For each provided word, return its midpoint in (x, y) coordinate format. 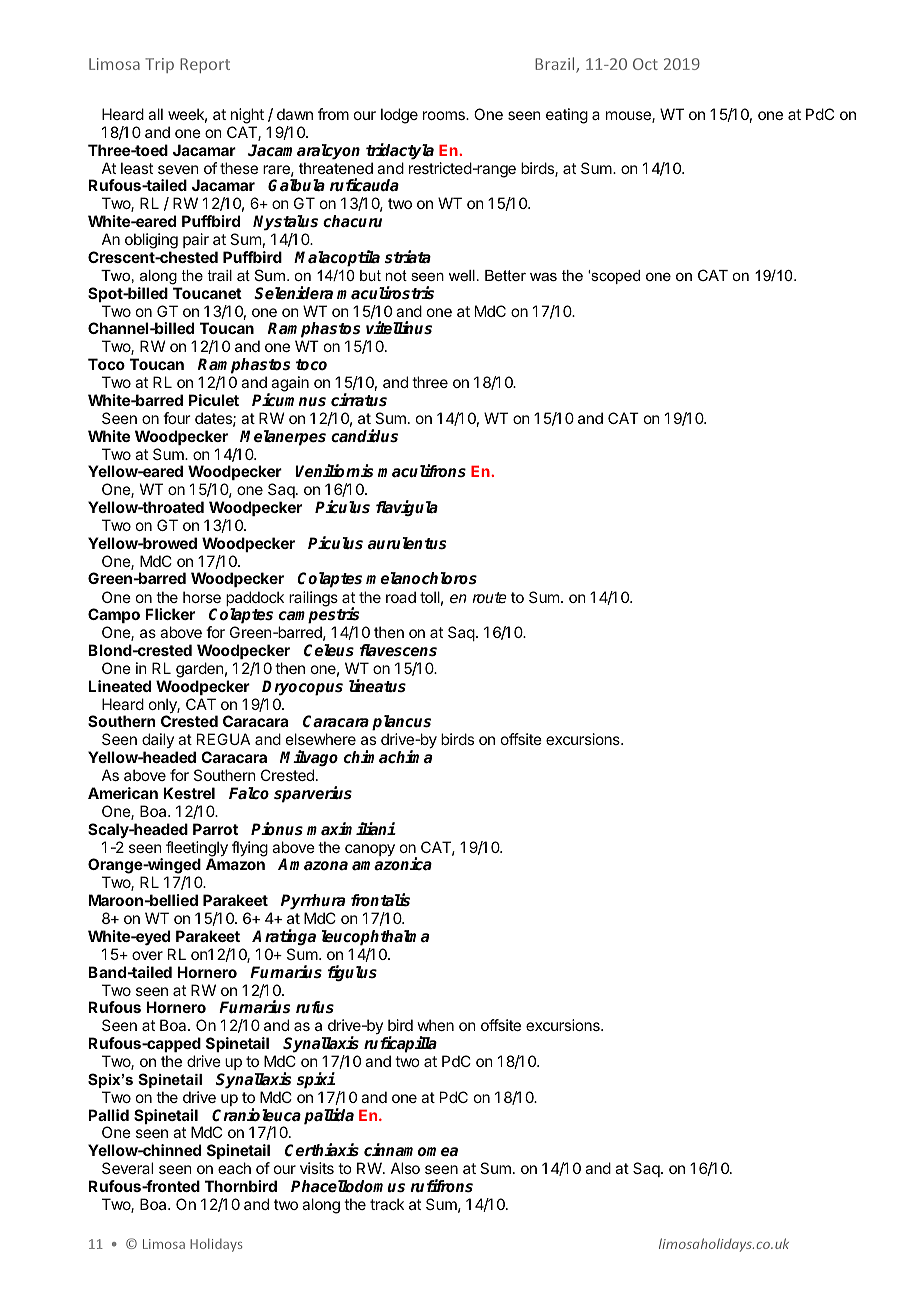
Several (127, 1168)
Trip (159, 65)
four (177, 418)
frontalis (380, 900)
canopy (370, 850)
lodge (399, 116)
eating (567, 116)
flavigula (407, 508)
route (489, 597)
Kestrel (189, 793)
